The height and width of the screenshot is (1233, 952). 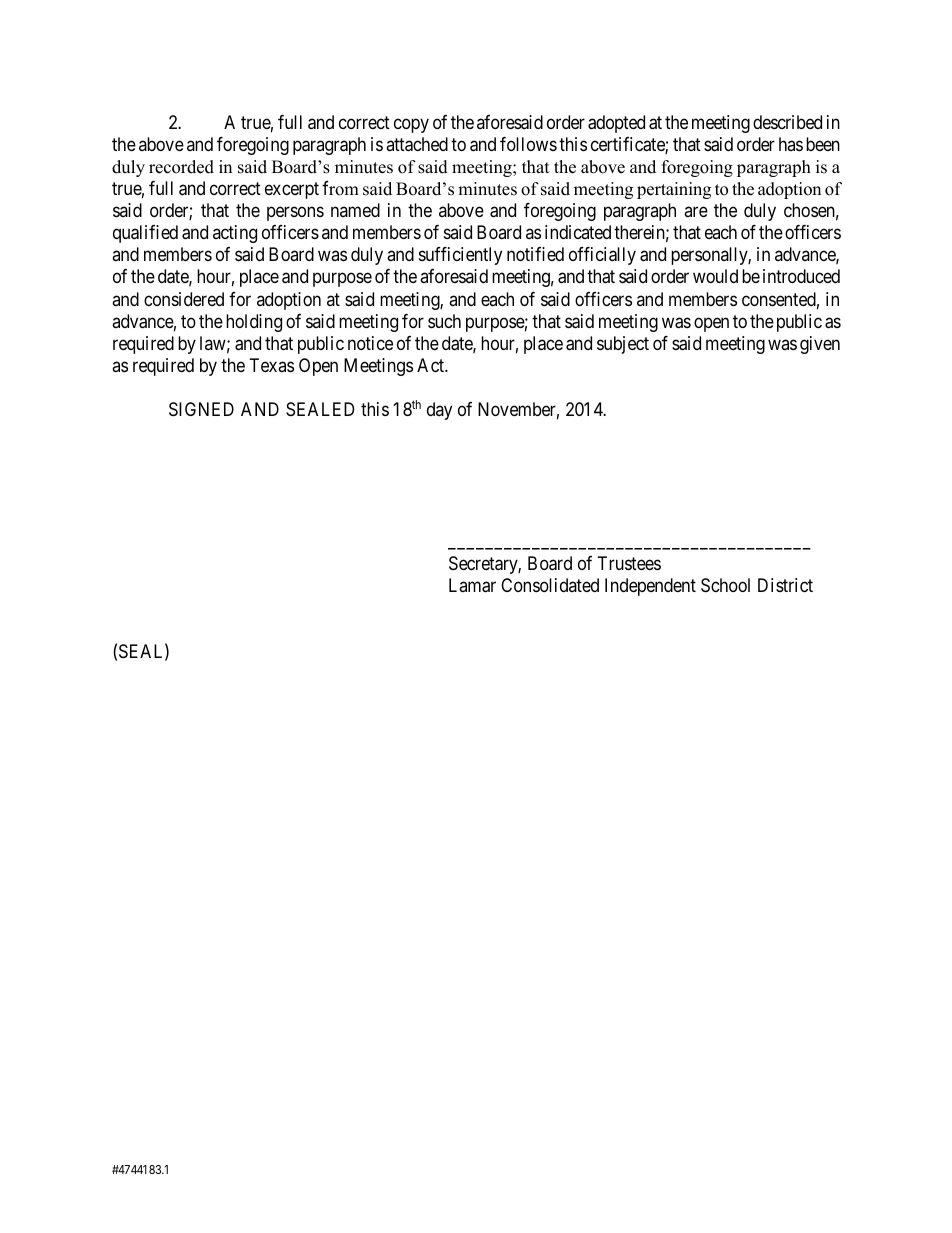 I want to click on Independent, so click(x=650, y=587).
